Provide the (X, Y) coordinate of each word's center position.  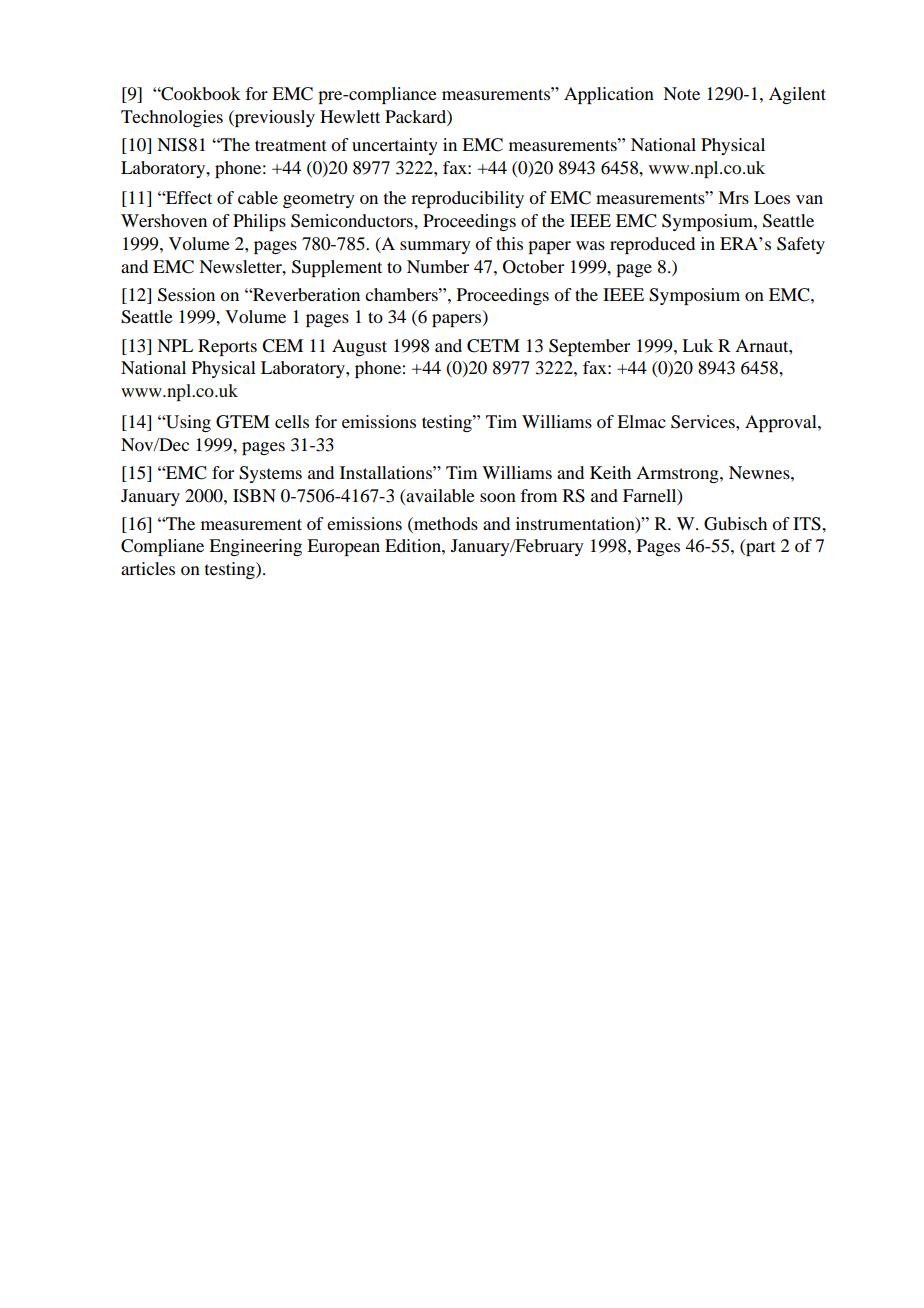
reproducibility (467, 199)
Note (681, 93)
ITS (808, 524)
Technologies (172, 118)
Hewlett (350, 116)
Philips (259, 222)
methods (445, 523)
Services (704, 422)
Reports (227, 347)
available (440, 495)
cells (292, 421)
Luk (697, 345)
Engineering (255, 547)
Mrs (733, 197)
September (589, 347)
